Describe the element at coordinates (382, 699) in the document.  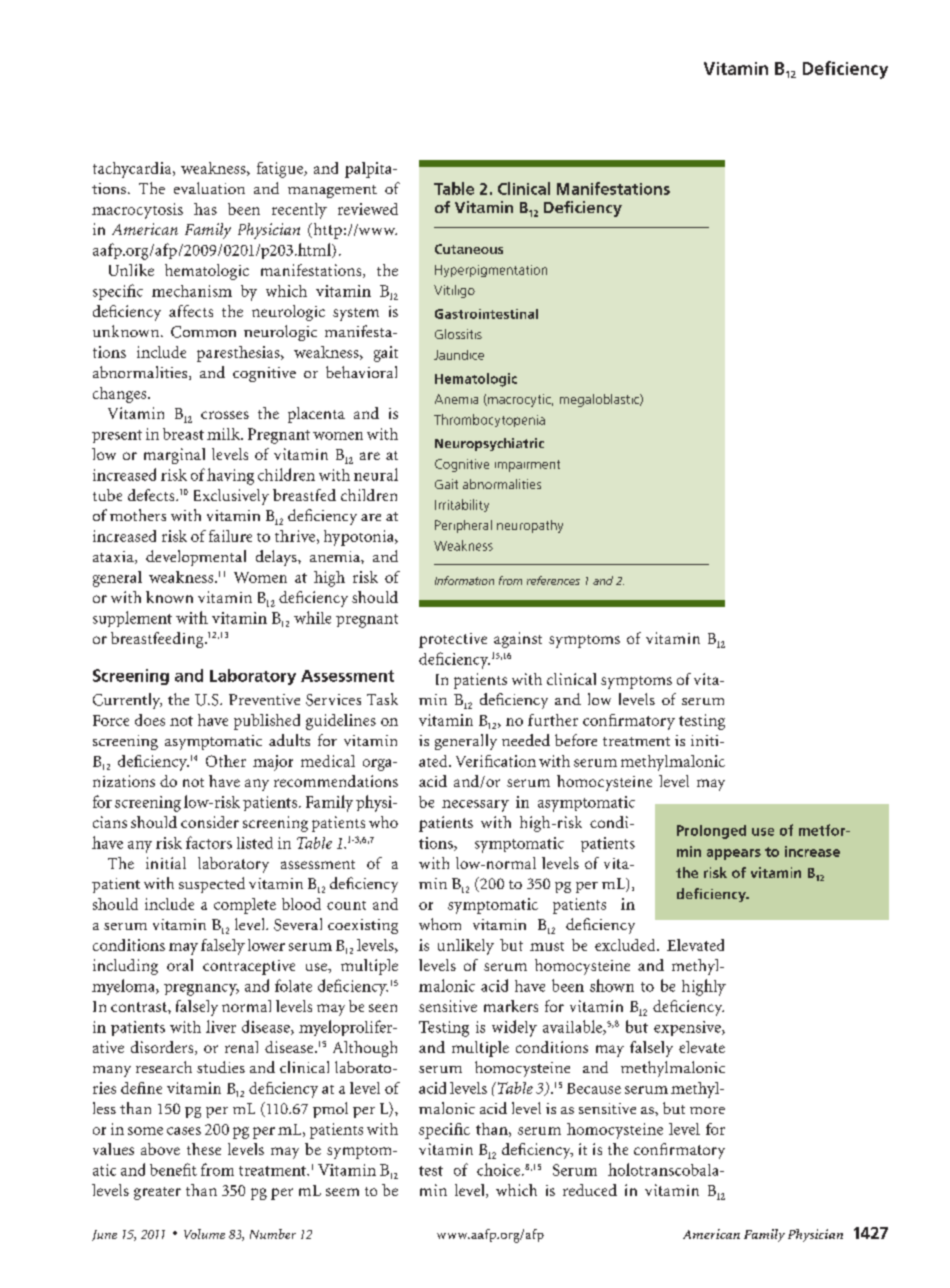
I see `Task` at that location.
